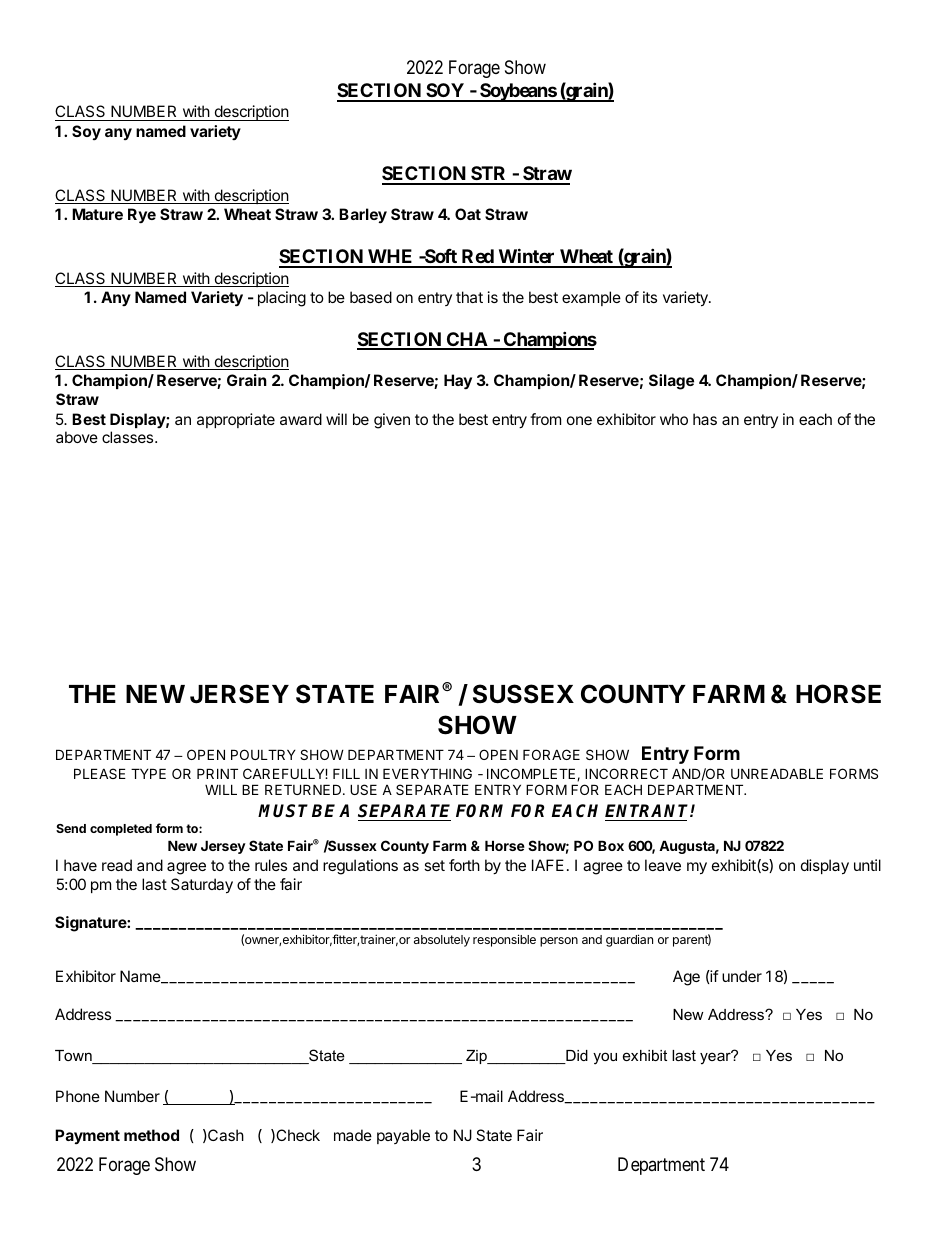  I want to click on Saturday, so click(202, 886).
